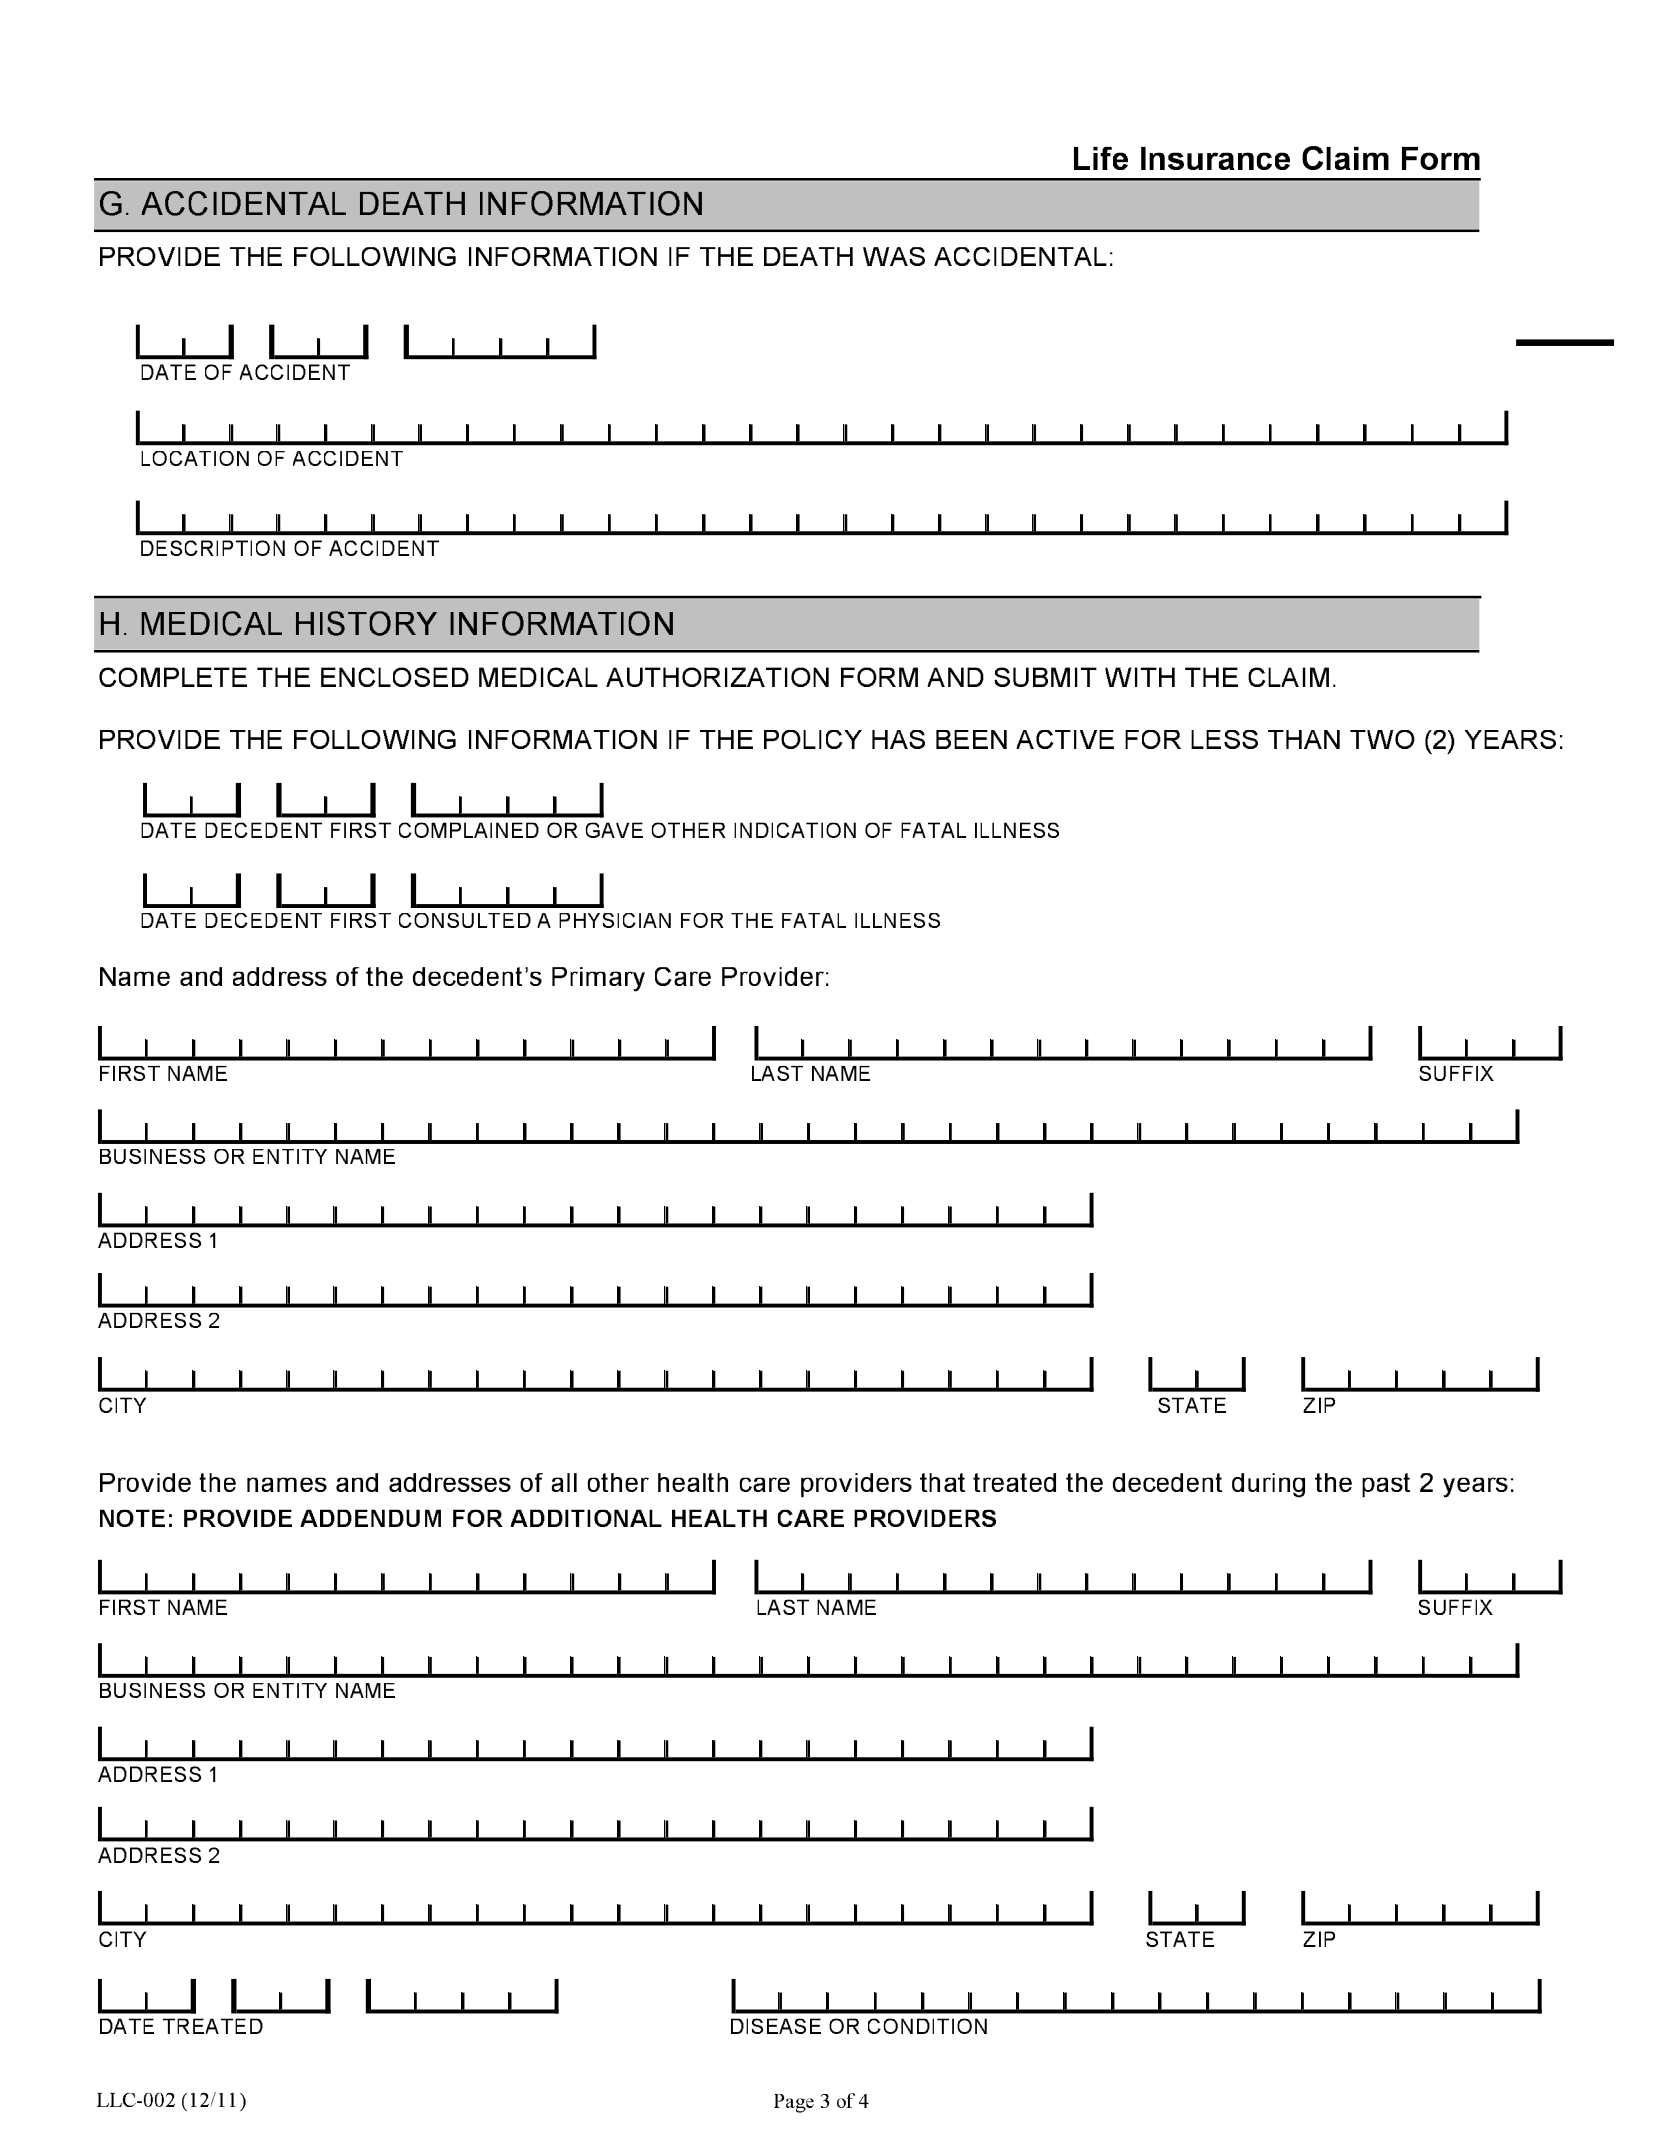 The height and width of the page is (2154, 1665). I want to click on Insurance, so click(1215, 158).
